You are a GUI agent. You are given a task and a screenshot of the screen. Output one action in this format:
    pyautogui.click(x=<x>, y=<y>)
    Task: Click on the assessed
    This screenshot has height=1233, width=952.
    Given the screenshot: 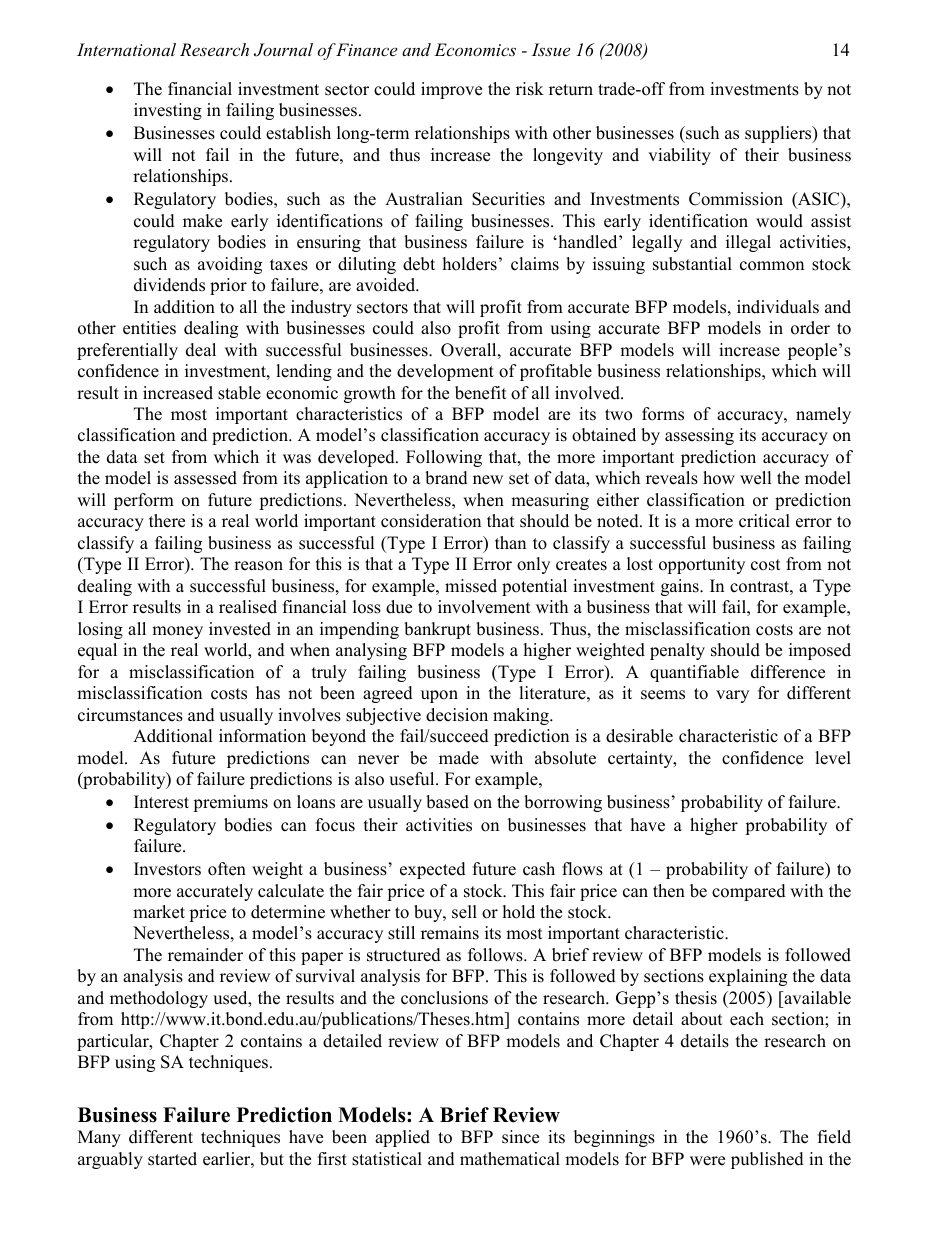 What is the action you would take?
    pyautogui.click(x=205, y=478)
